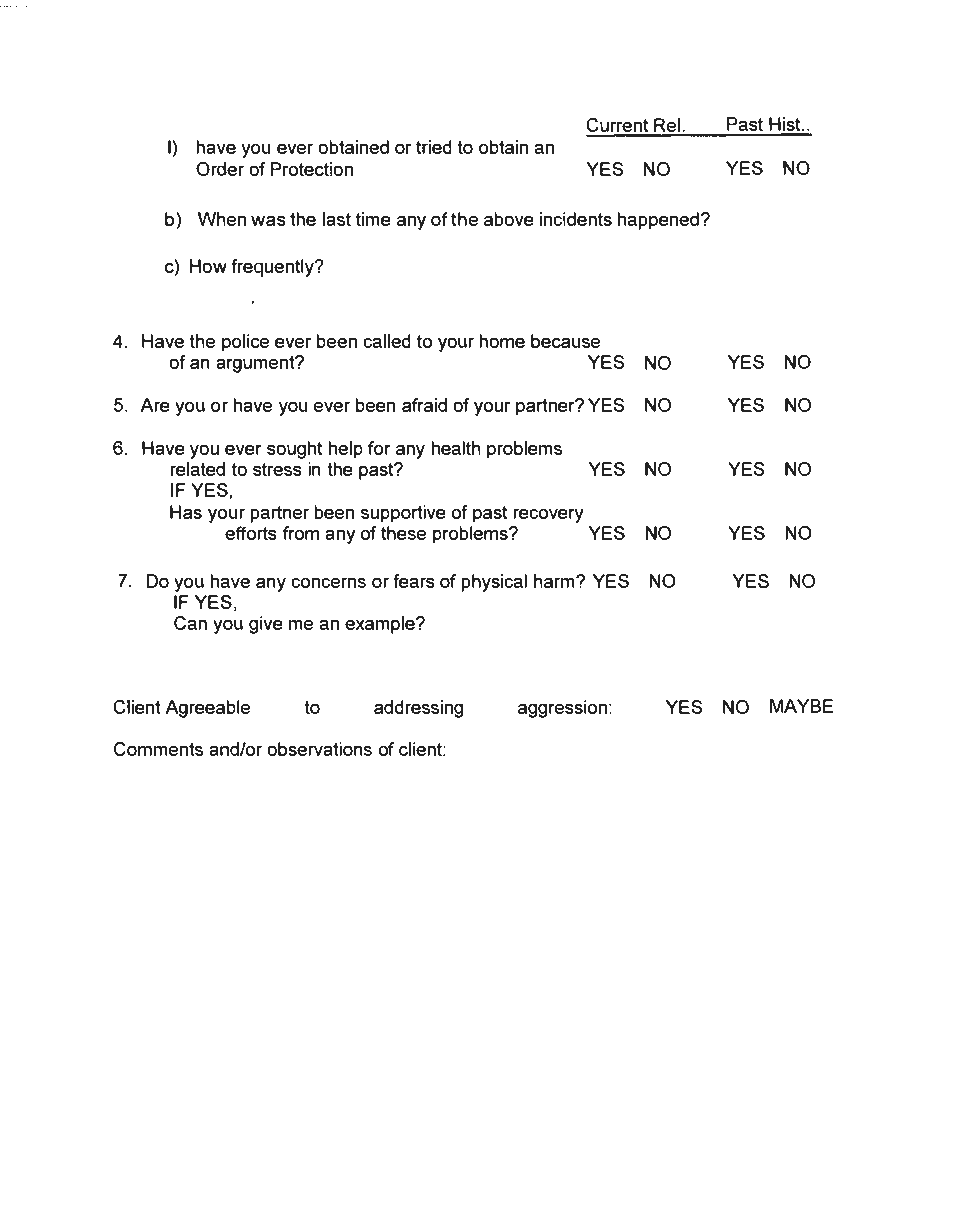  I want to click on Agreeable, so click(208, 709).
